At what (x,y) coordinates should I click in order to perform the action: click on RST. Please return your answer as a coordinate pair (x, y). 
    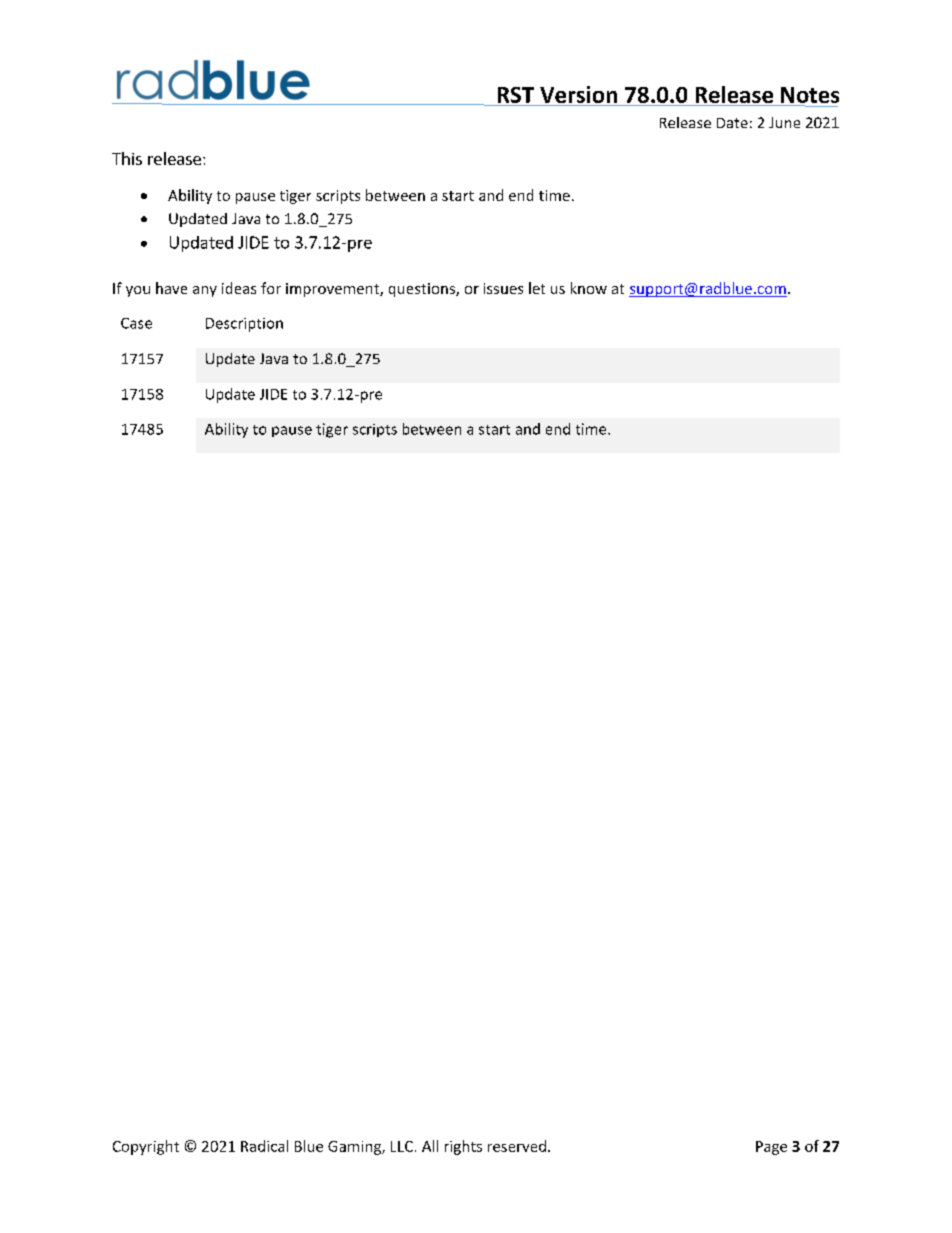
    Looking at the image, I should click on (515, 96).
